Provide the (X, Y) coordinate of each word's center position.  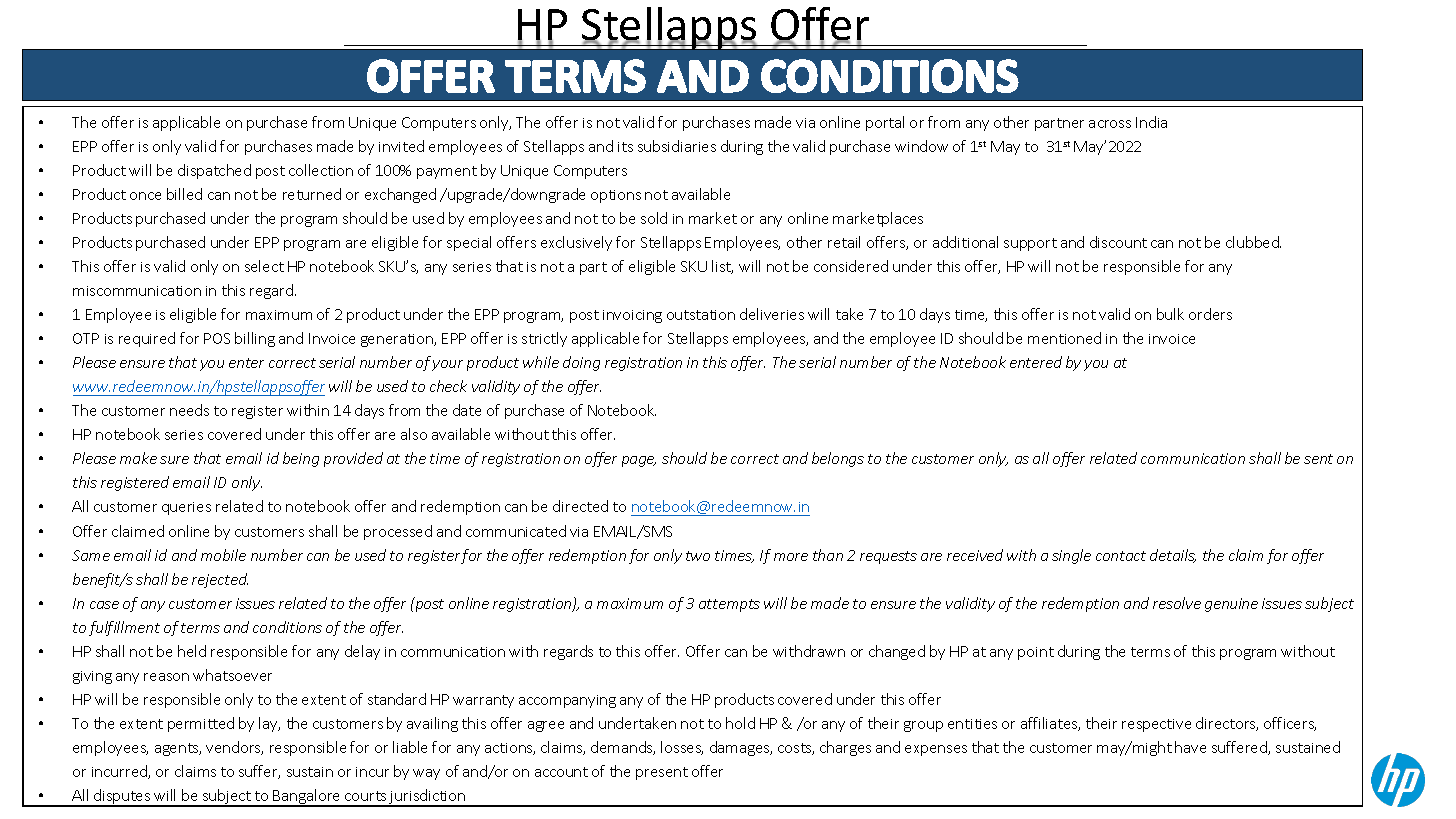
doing (581, 363)
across (1110, 124)
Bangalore (307, 798)
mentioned (1064, 338)
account (561, 772)
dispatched (214, 171)
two (698, 556)
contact (1121, 556)
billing (255, 339)
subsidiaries (677, 146)
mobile (223, 555)
